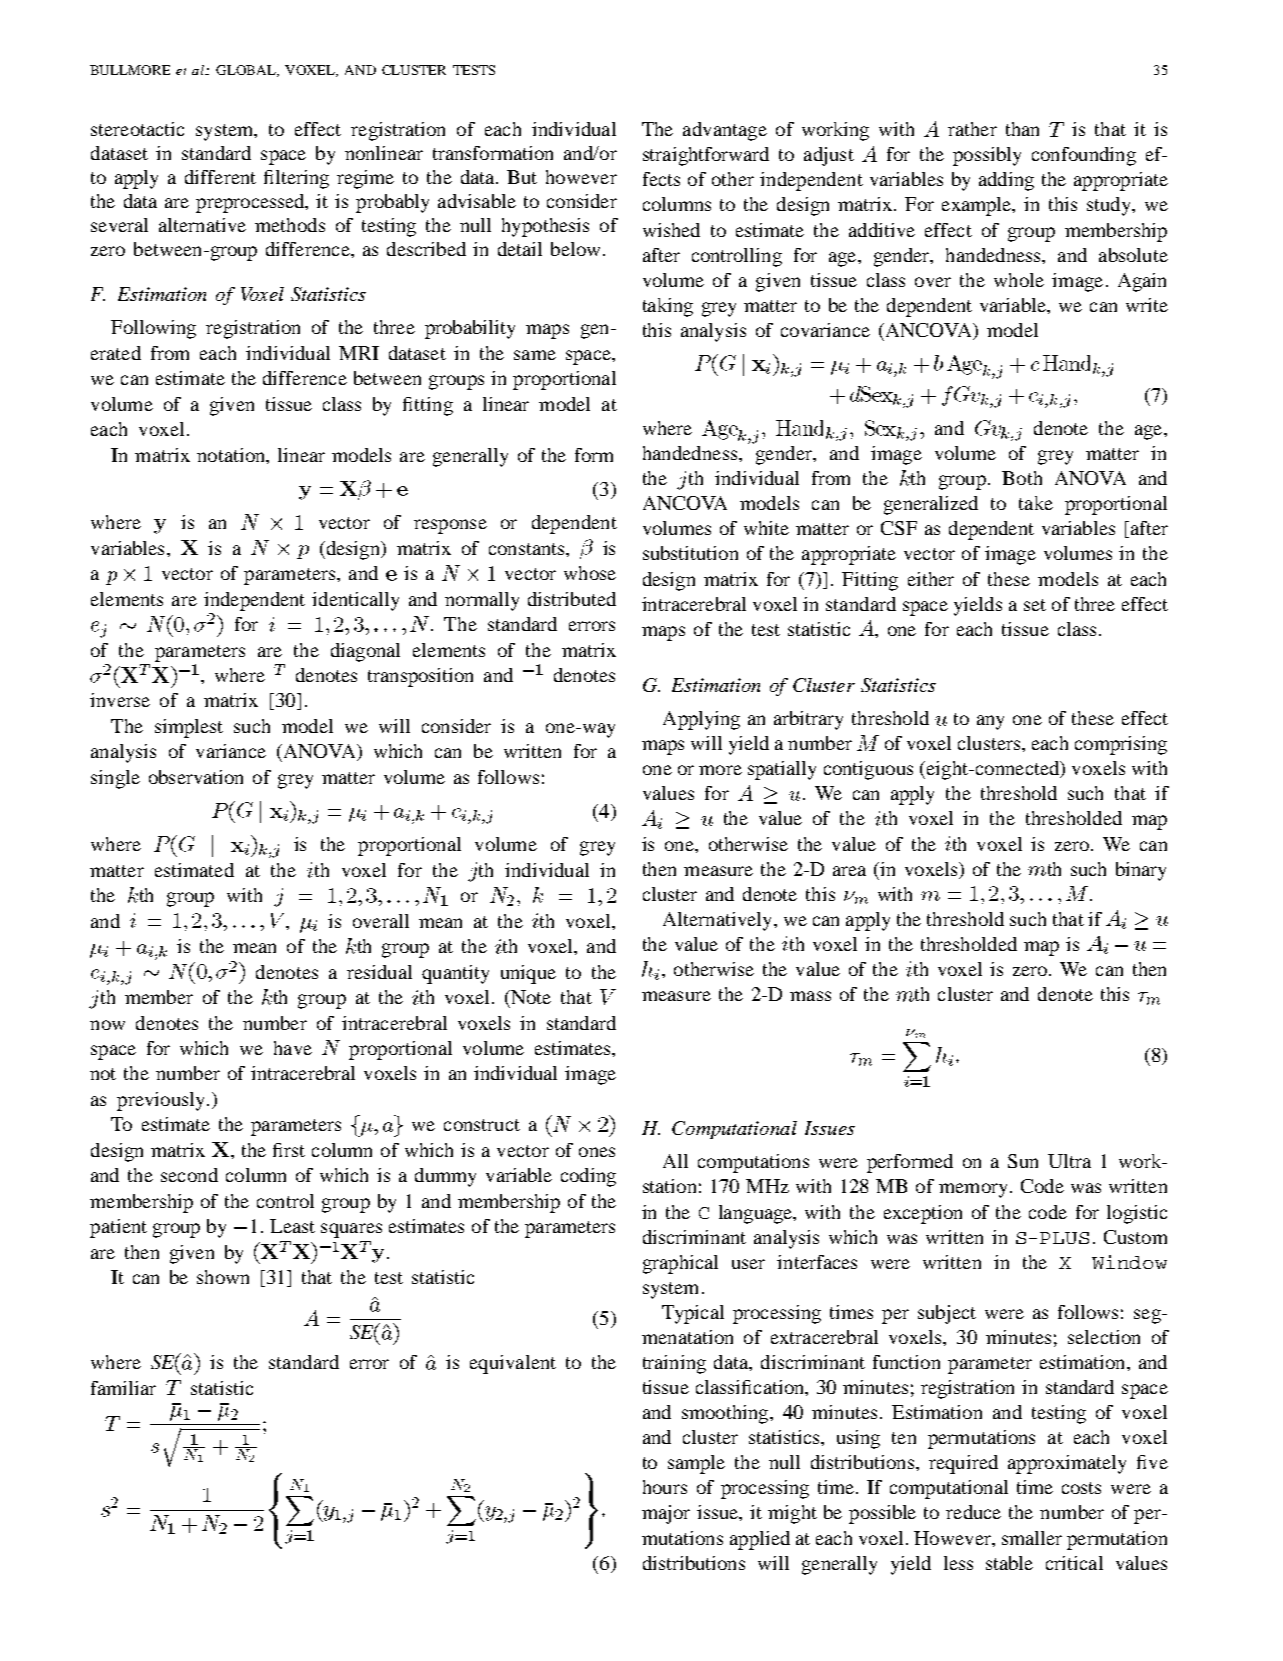 Image resolution: width=1283 pixels, height=1661 pixels. What do you see at coordinates (1022, 129) in the page?
I see `than` at bounding box center [1022, 129].
